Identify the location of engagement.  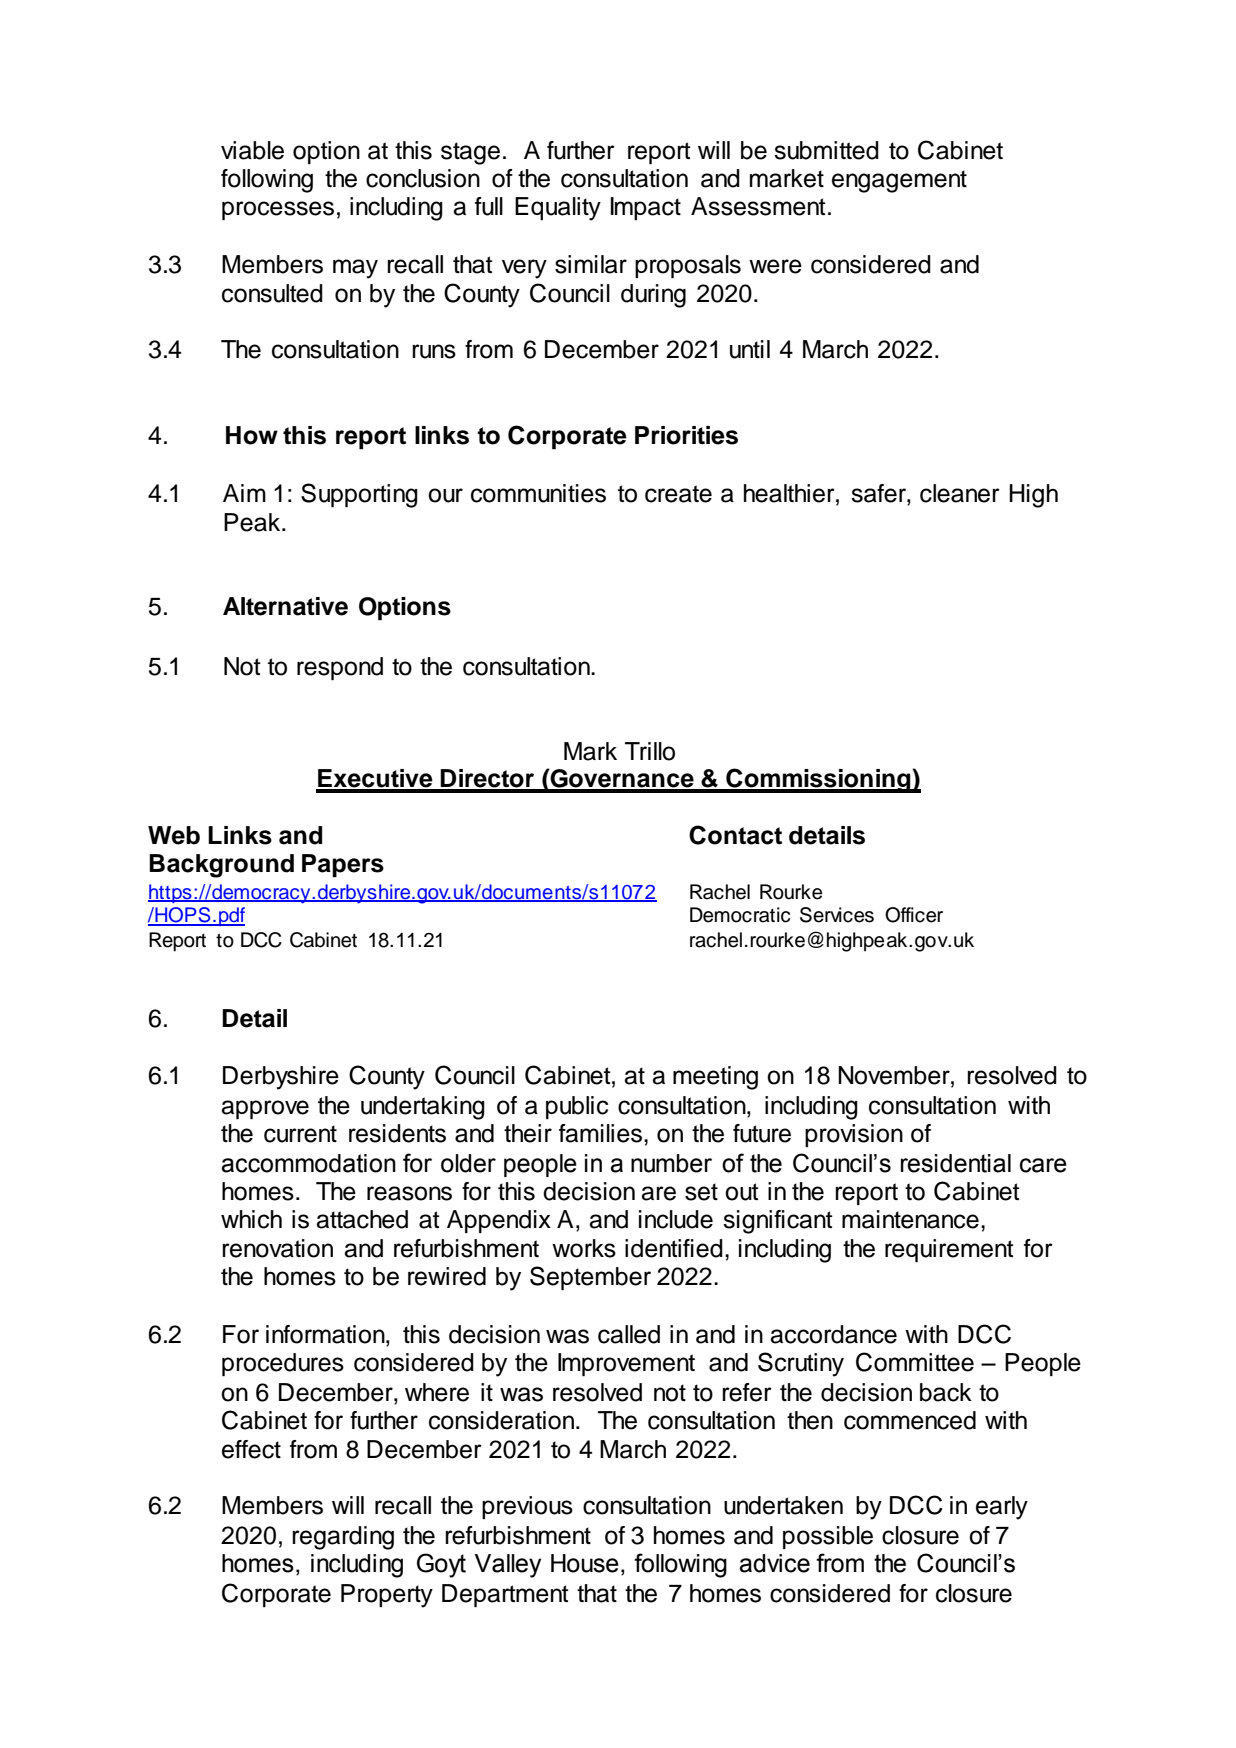
(899, 181).
